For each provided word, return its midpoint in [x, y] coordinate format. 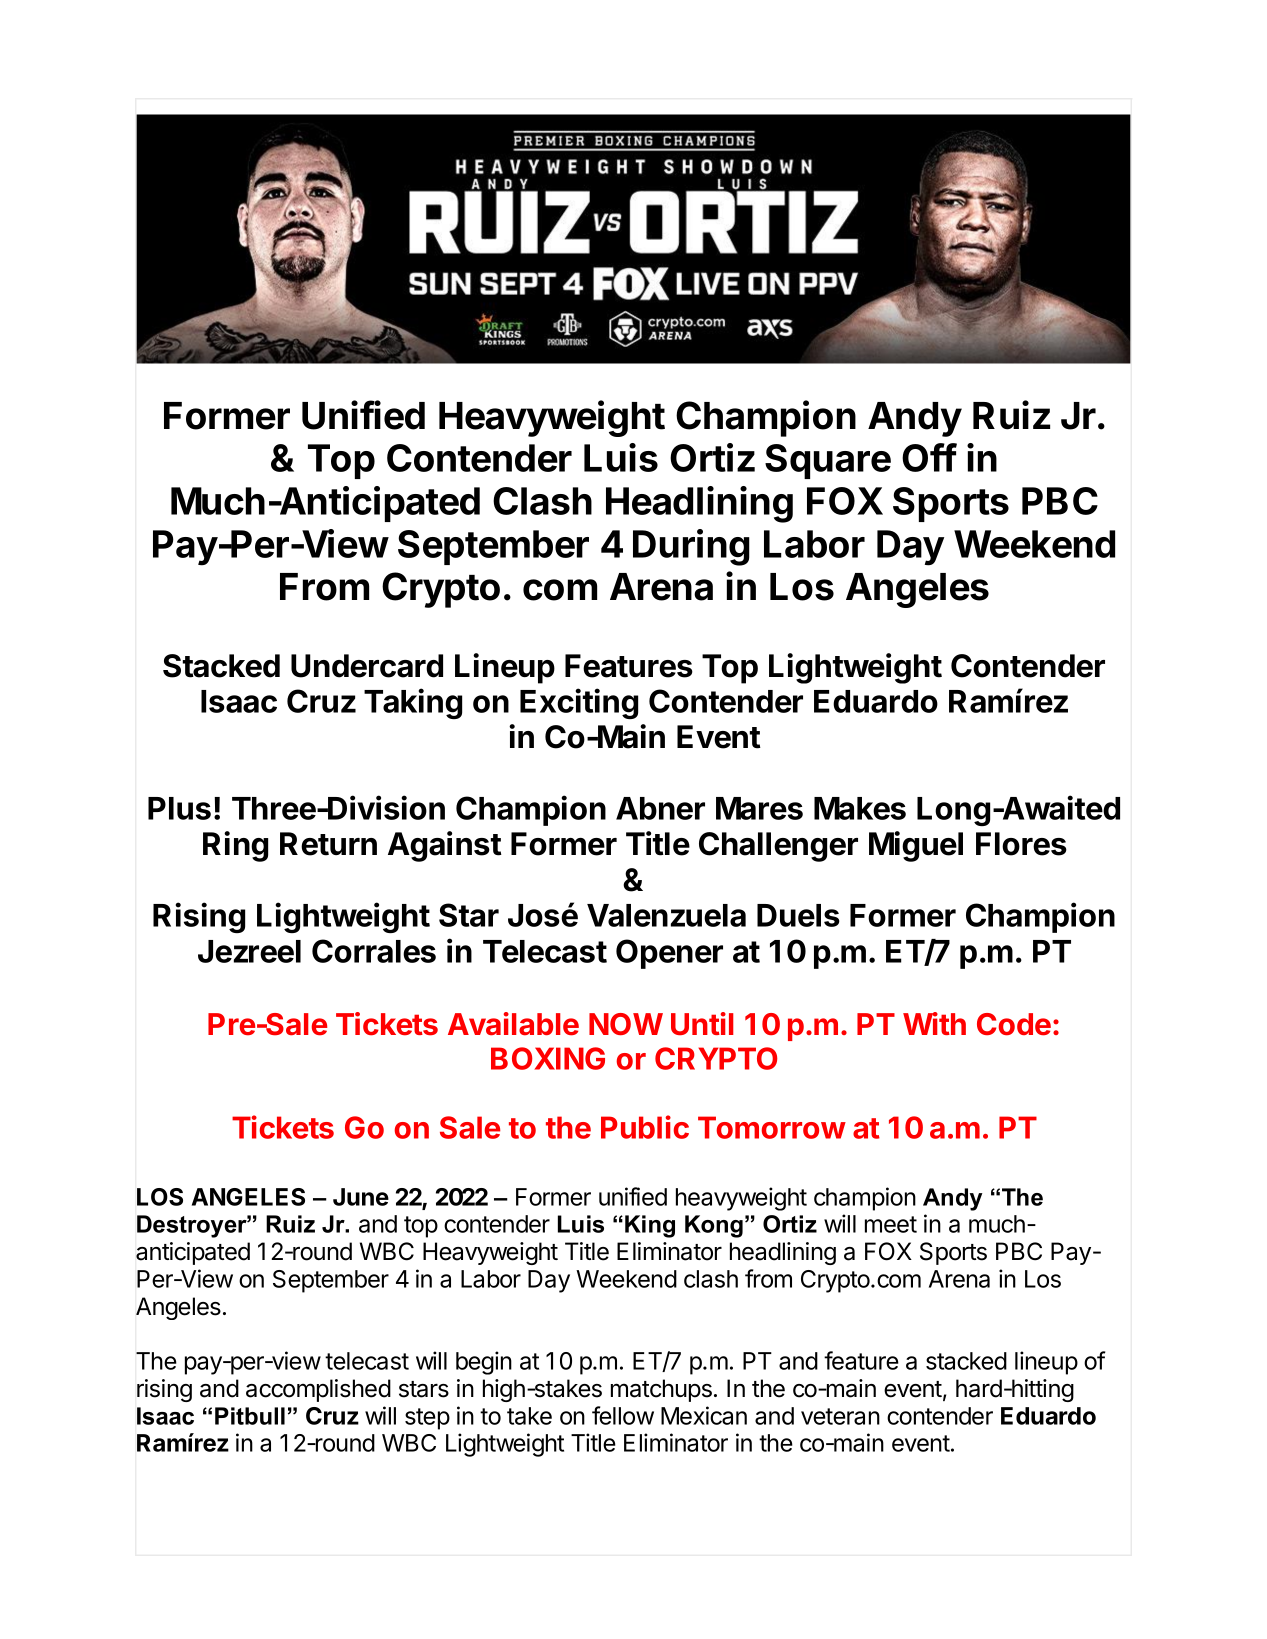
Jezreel [249, 951]
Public [645, 1127]
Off [929, 457]
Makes [860, 808]
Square [828, 461]
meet [891, 1224]
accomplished [318, 1390]
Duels [798, 915]
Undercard [367, 666]
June [361, 1197]
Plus [179, 808]
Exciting [579, 703]
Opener [669, 954]
